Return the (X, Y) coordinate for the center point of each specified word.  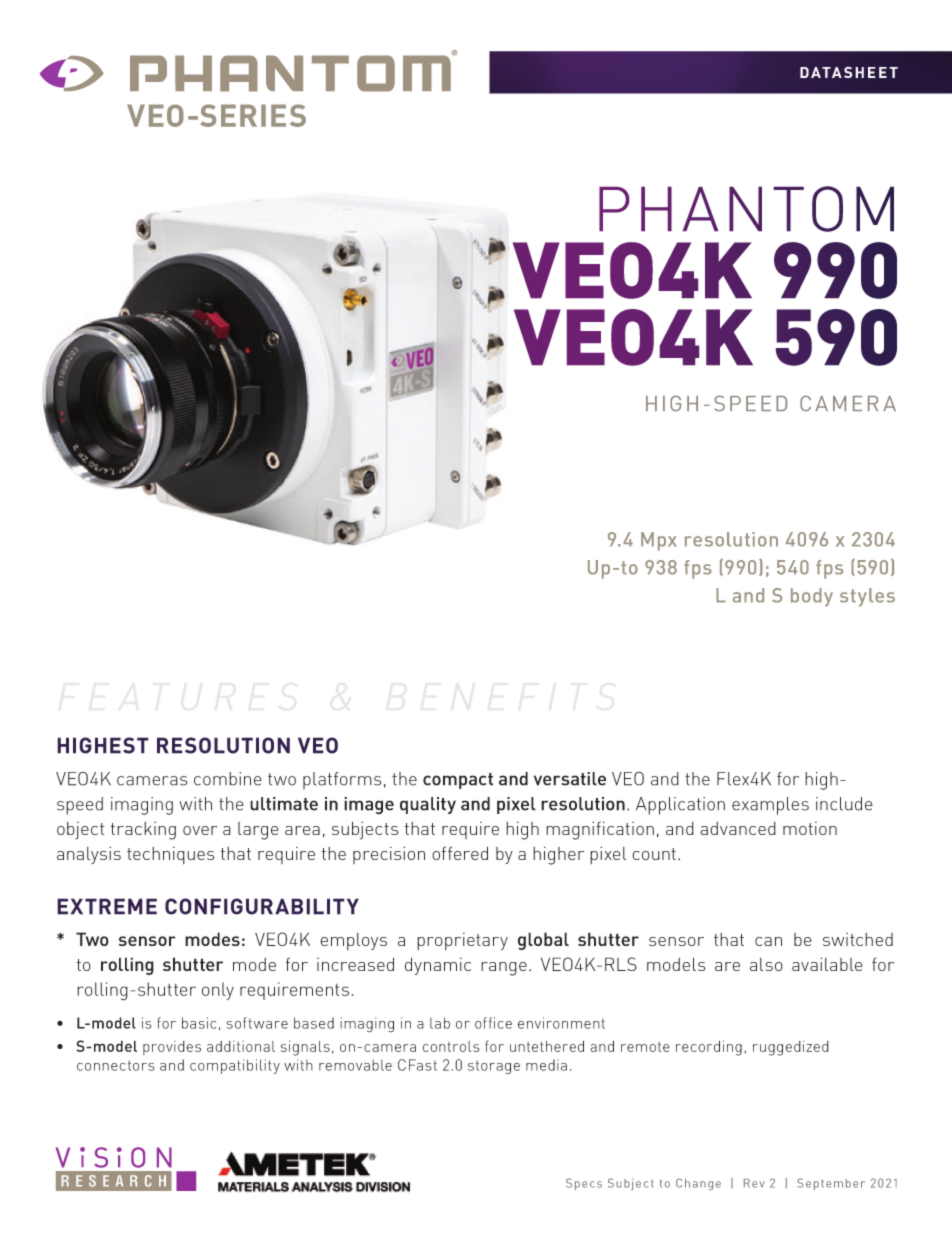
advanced (738, 828)
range (504, 969)
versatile (570, 779)
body (812, 597)
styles (867, 597)
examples (770, 806)
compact (458, 781)
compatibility (235, 1066)
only (218, 991)
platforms (342, 781)
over (200, 830)
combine (228, 779)
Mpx (659, 541)
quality (428, 805)
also (766, 964)
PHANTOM (746, 209)
